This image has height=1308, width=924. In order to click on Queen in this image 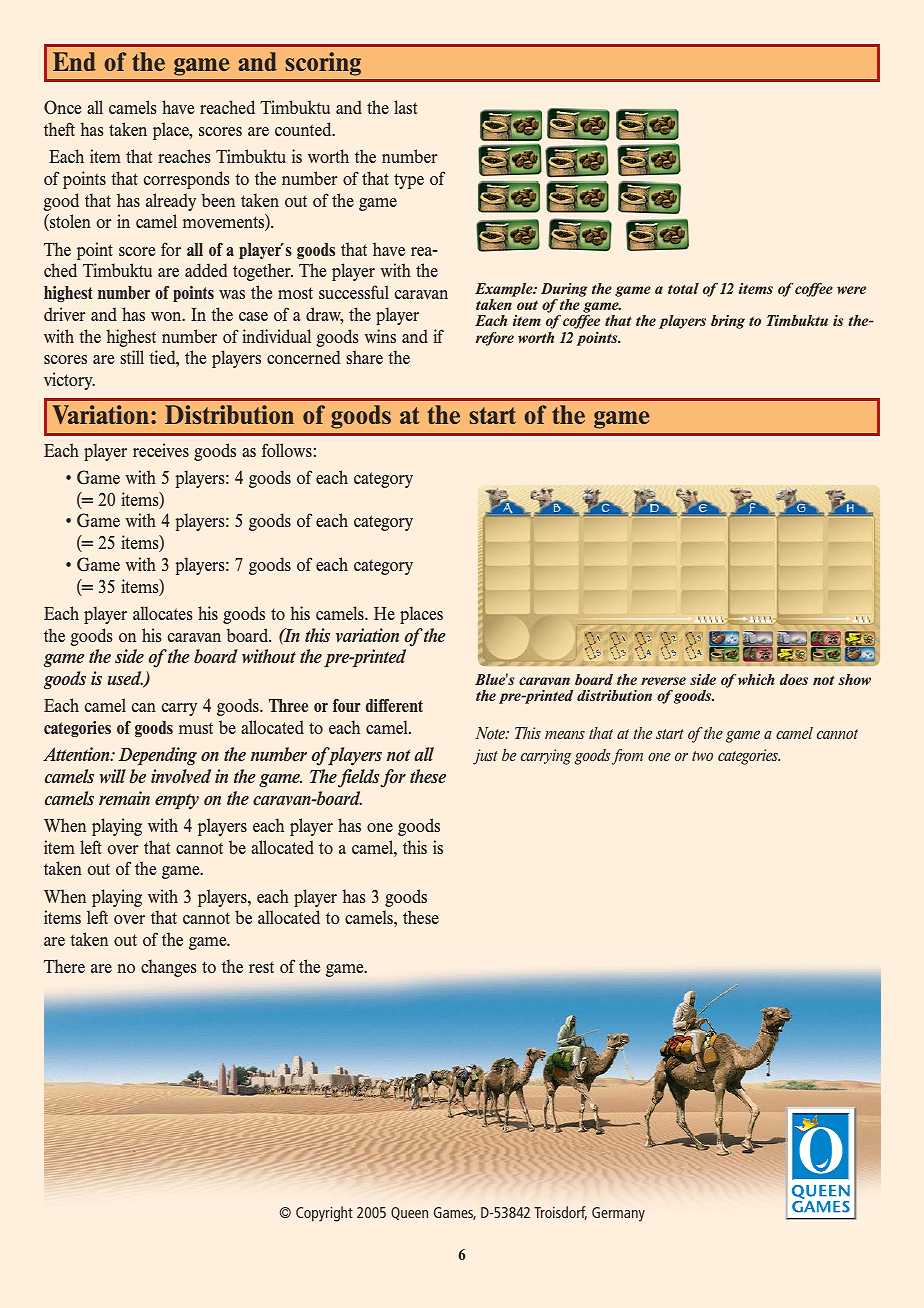, I will do `click(409, 1213)`.
